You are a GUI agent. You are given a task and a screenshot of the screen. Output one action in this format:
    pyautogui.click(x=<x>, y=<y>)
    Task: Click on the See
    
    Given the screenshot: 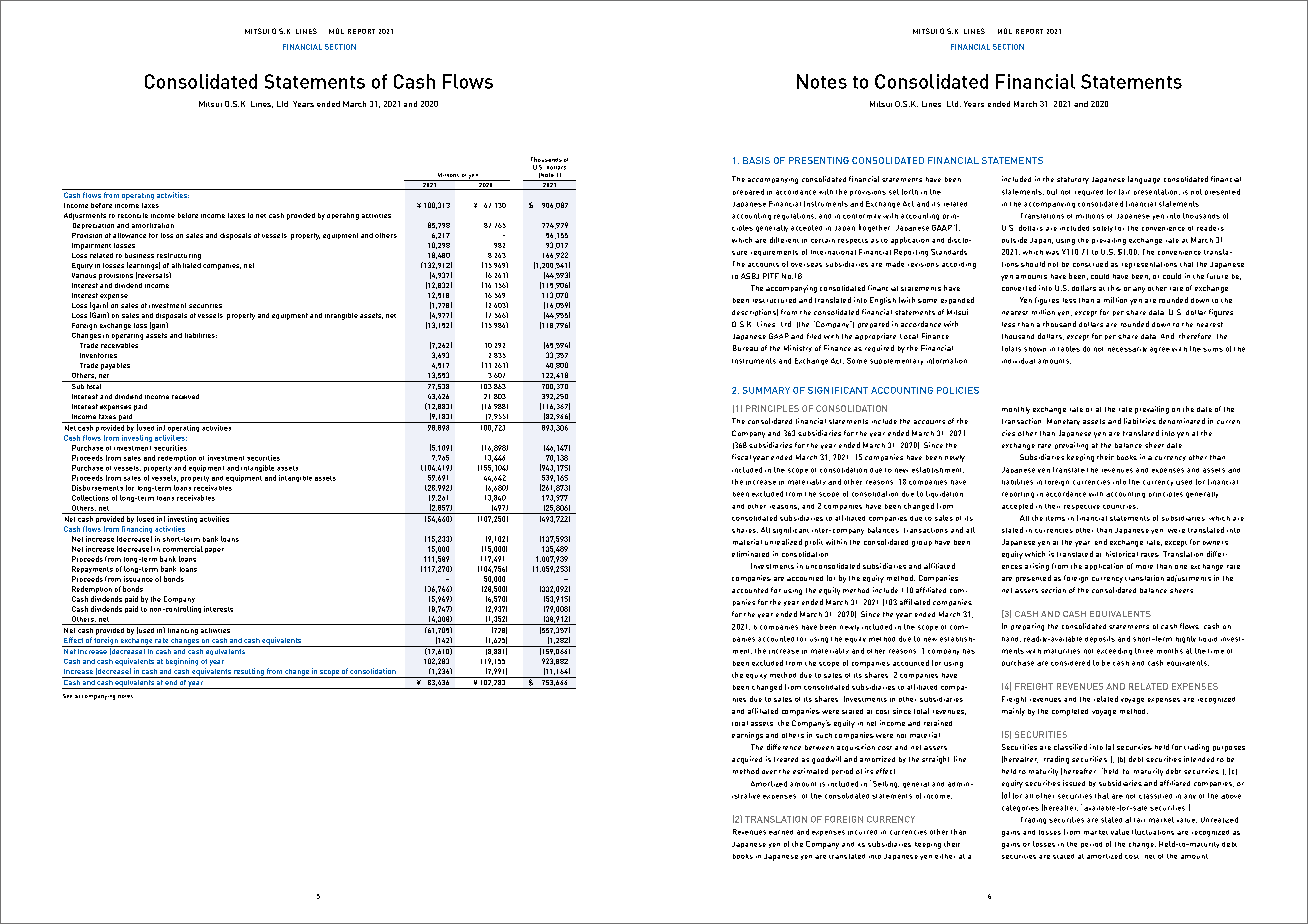 What is the action you would take?
    pyautogui.click(x=67, y=696)
